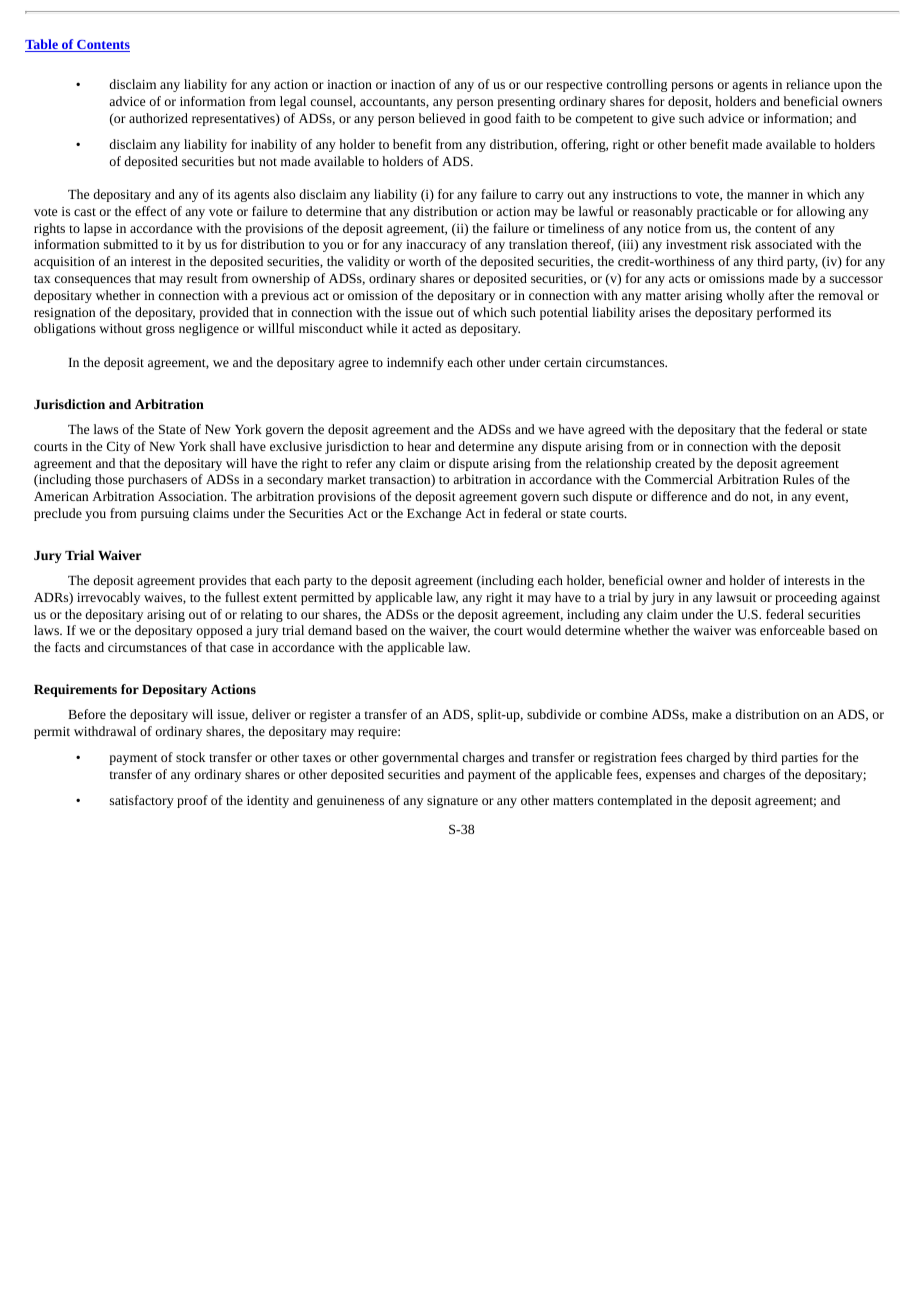 The image size is (924, 1308). Describe the element at coordinates (157, 480) in the page. I see `purchasers` at that location.
